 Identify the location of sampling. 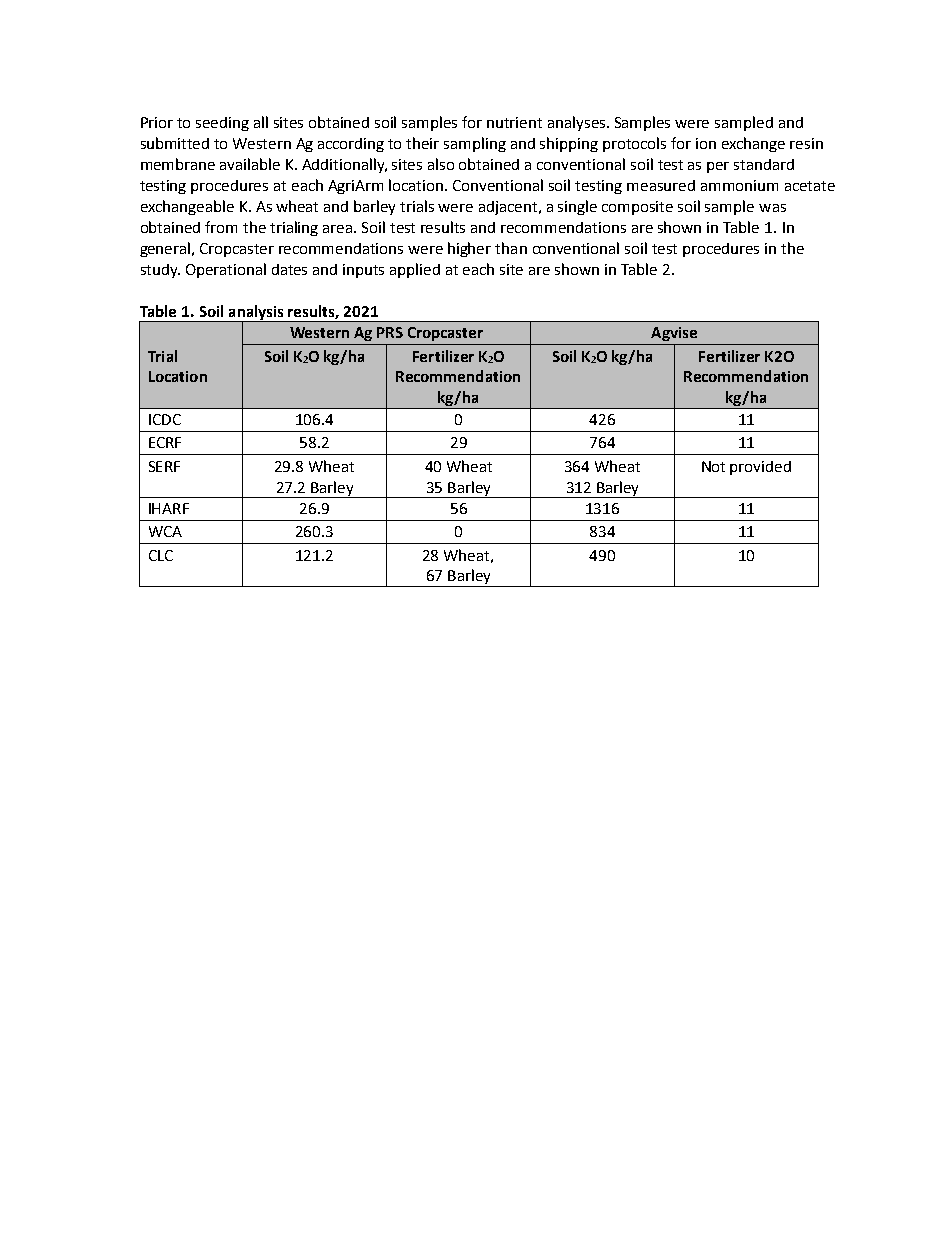
(475, 144).
